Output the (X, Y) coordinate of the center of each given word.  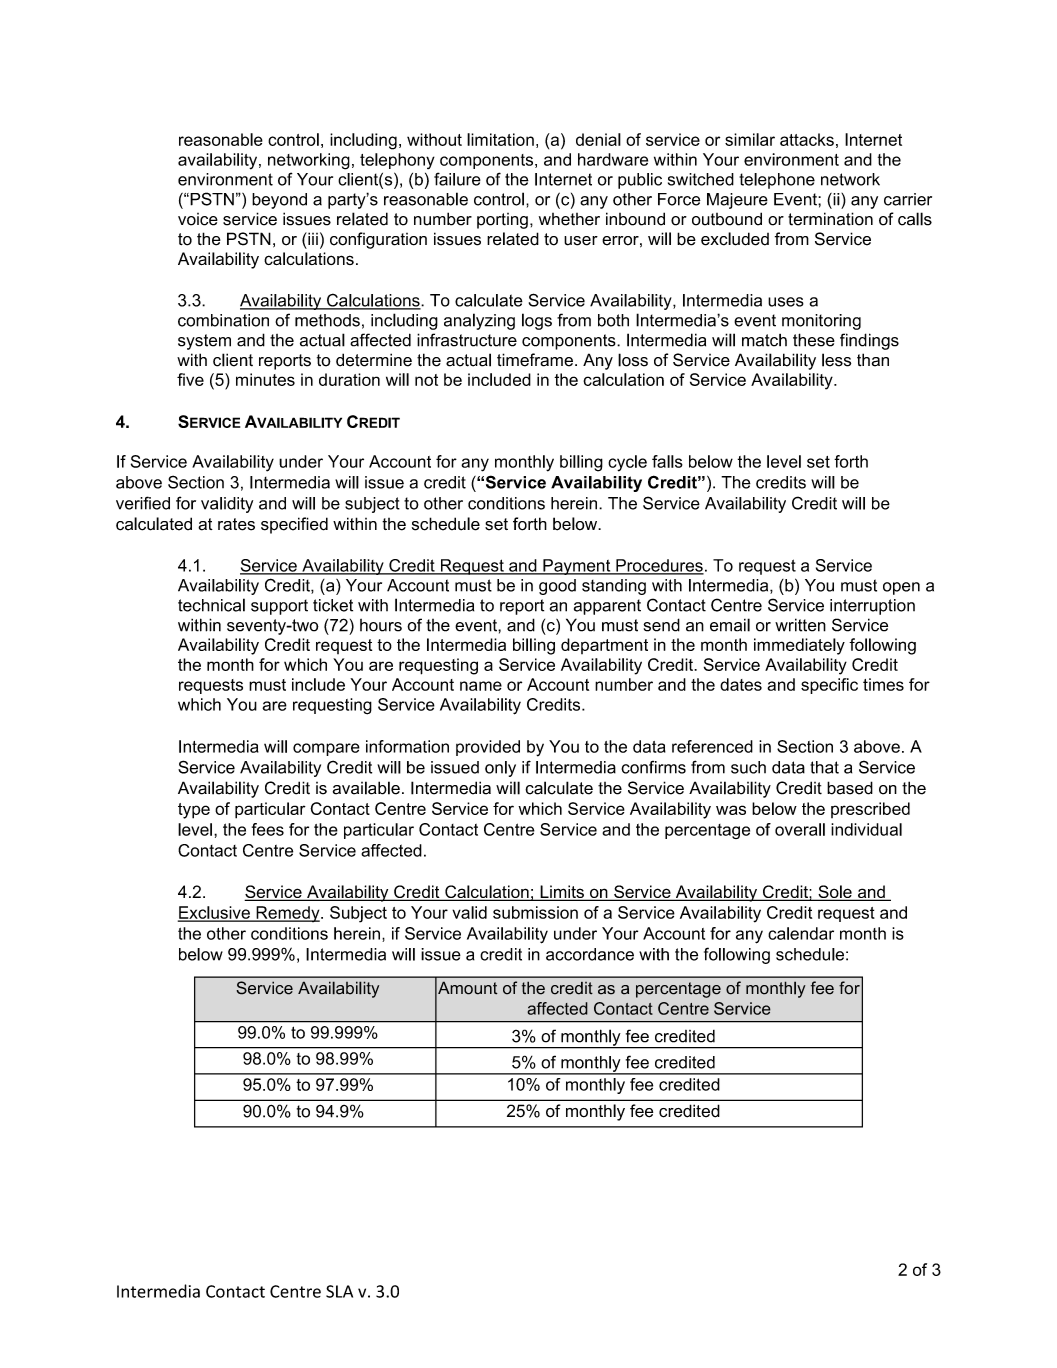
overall (800, 829)
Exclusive (215, 913)
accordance (590, 954)
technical (211, 605)
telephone (777, 181)
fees (268, 829)
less (836, 360)
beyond (279, 201)
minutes (265, 379)
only (500, 769)
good (557, 587)
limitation (500, 139)
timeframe (535, 360)
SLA (339, 1291)
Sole (835, 893)
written (800, 625)
